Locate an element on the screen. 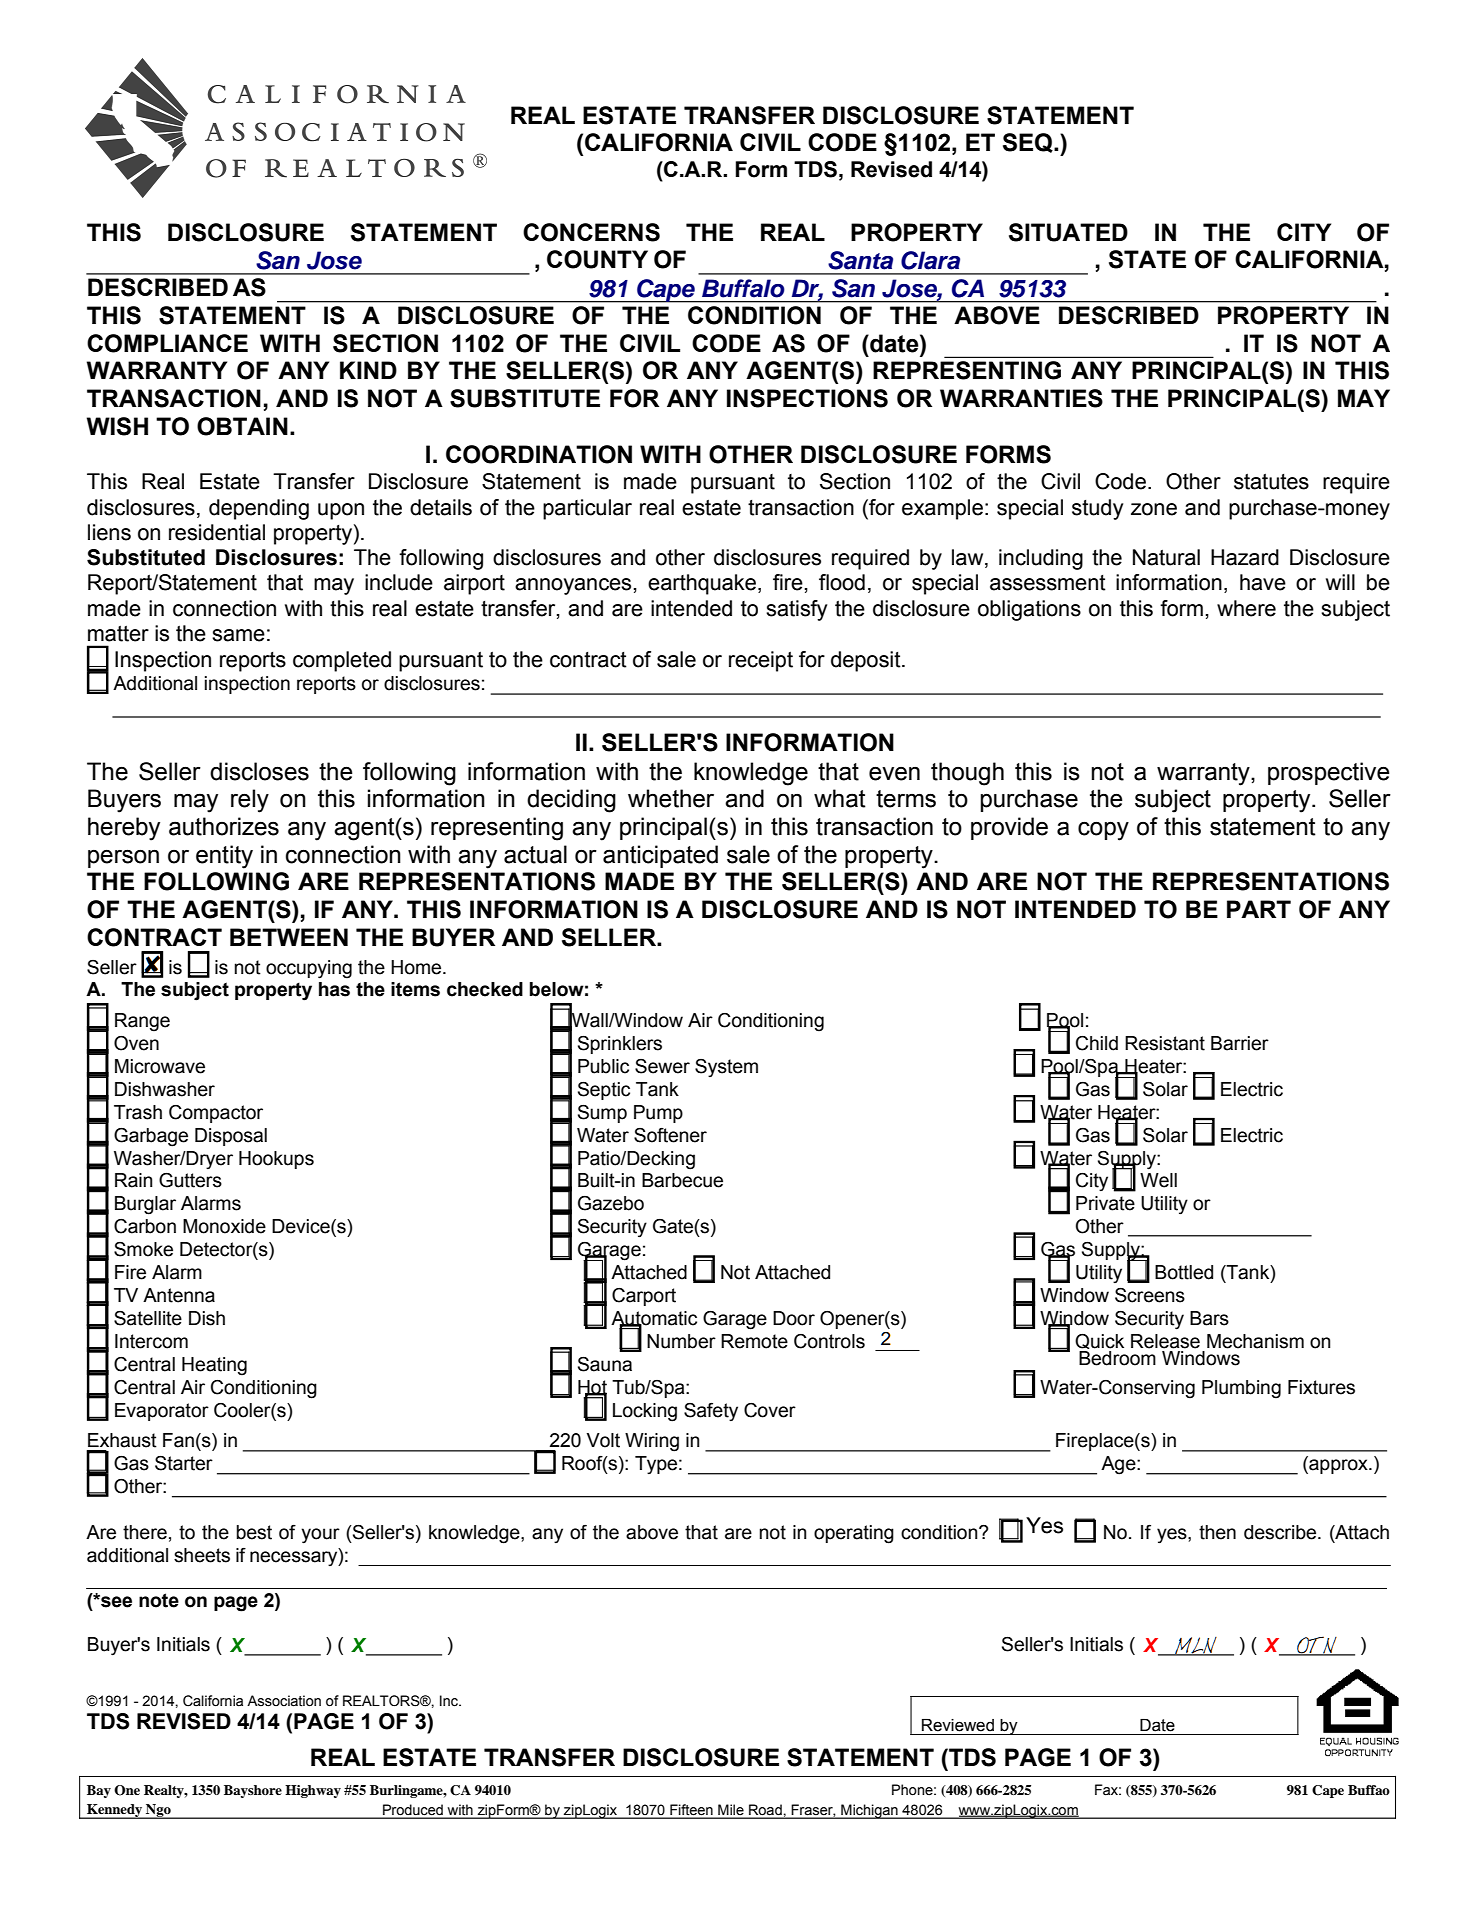  Starter is located at coordinates (184, 1463).
